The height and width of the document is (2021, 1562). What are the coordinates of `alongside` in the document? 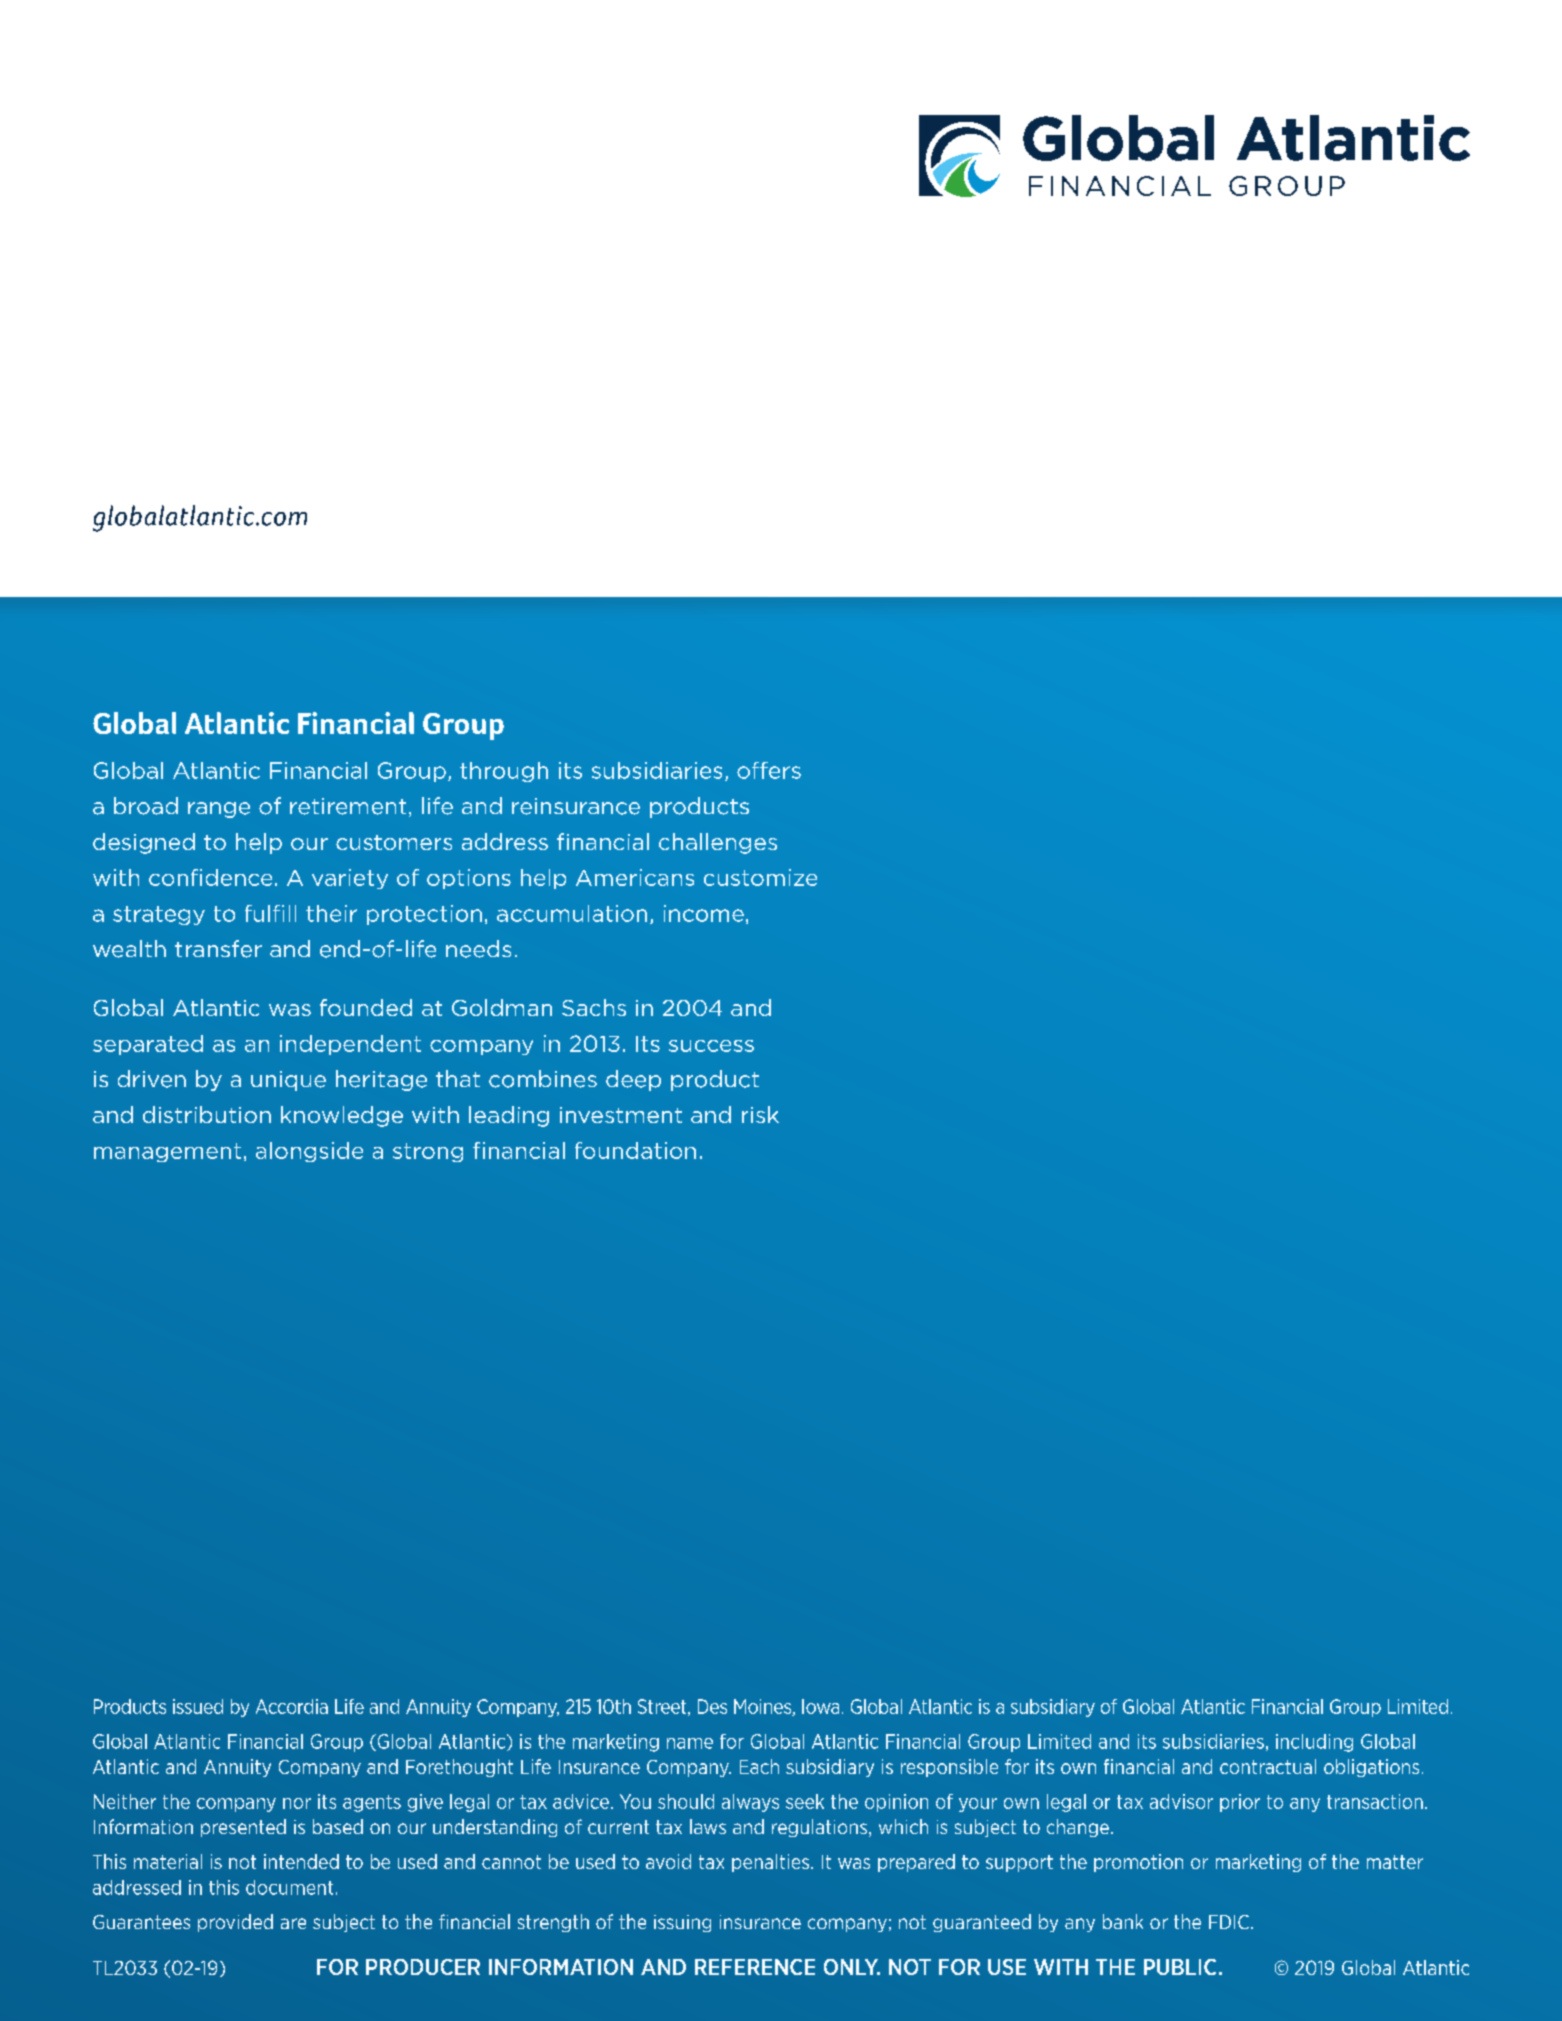 It's located at (309, 1152).
